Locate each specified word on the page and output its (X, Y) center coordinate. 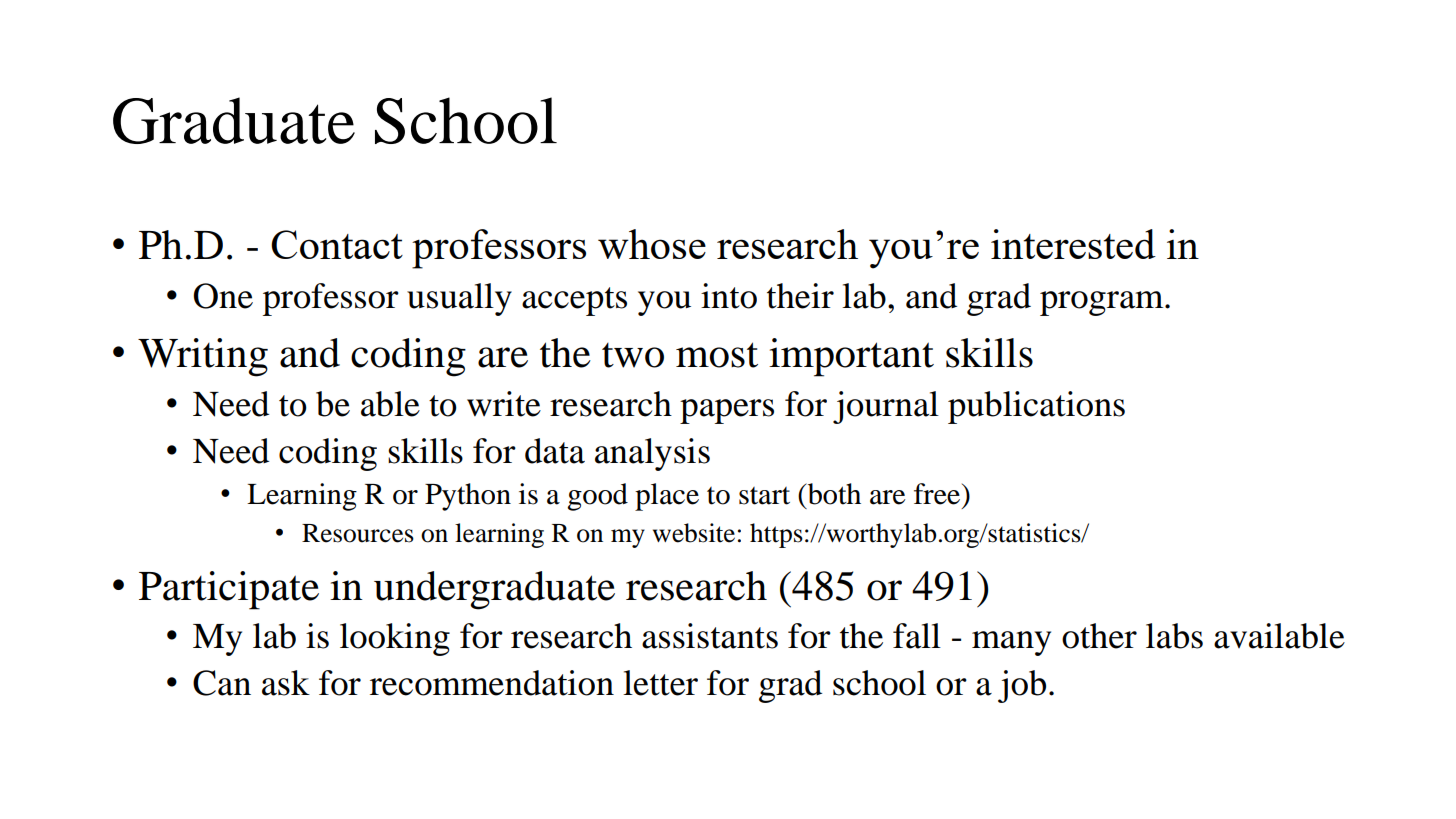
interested (1073, 244)
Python (468, 497)
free (938, 494)
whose (652, 244)
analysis (652, 454)
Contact (337, 244)
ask (286, 683)
